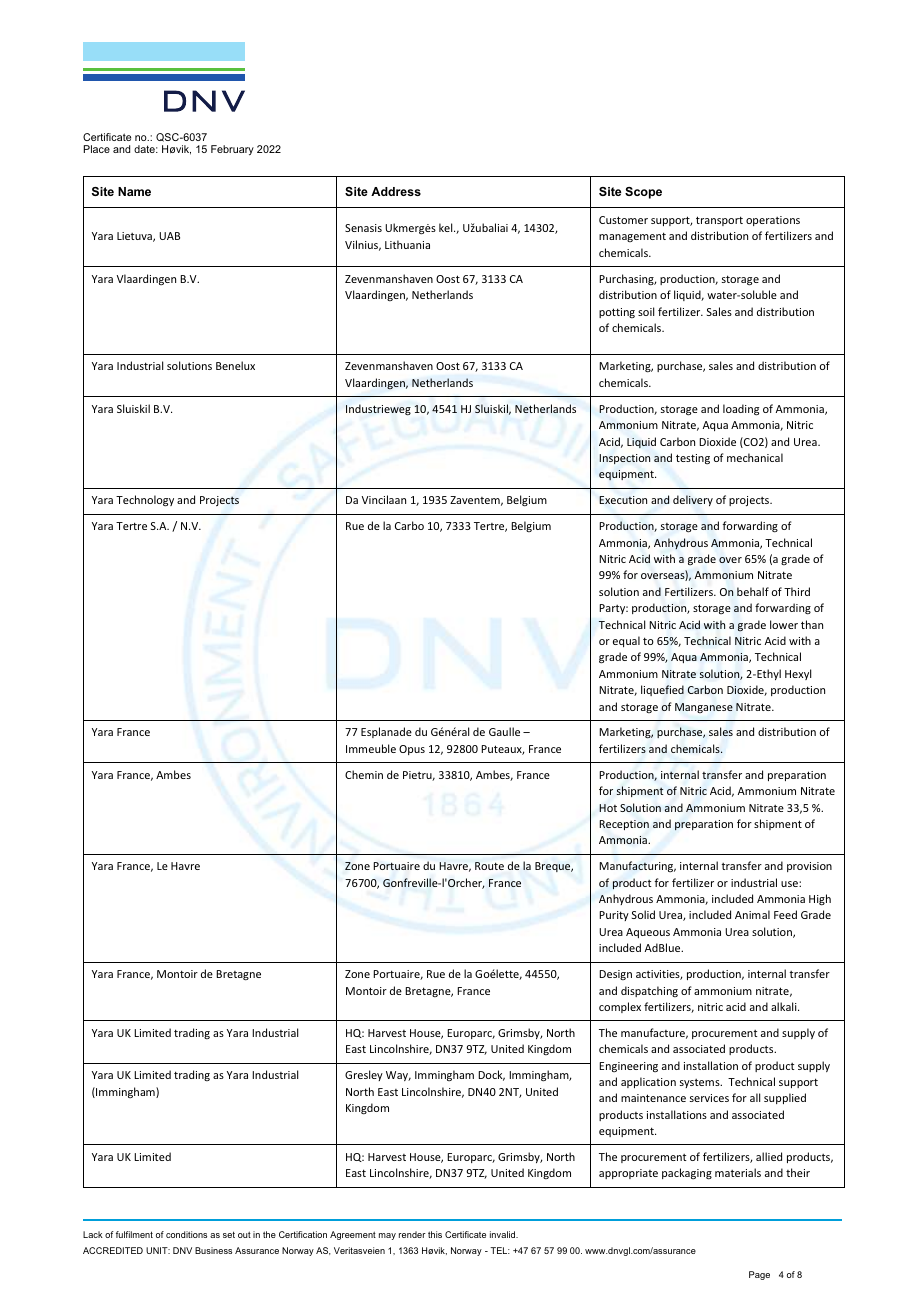 The image size is (924, 1308). What do you see at coordinates (134, 191) in the screenshot?
I see `Name` at bounding box center [134, 191].
